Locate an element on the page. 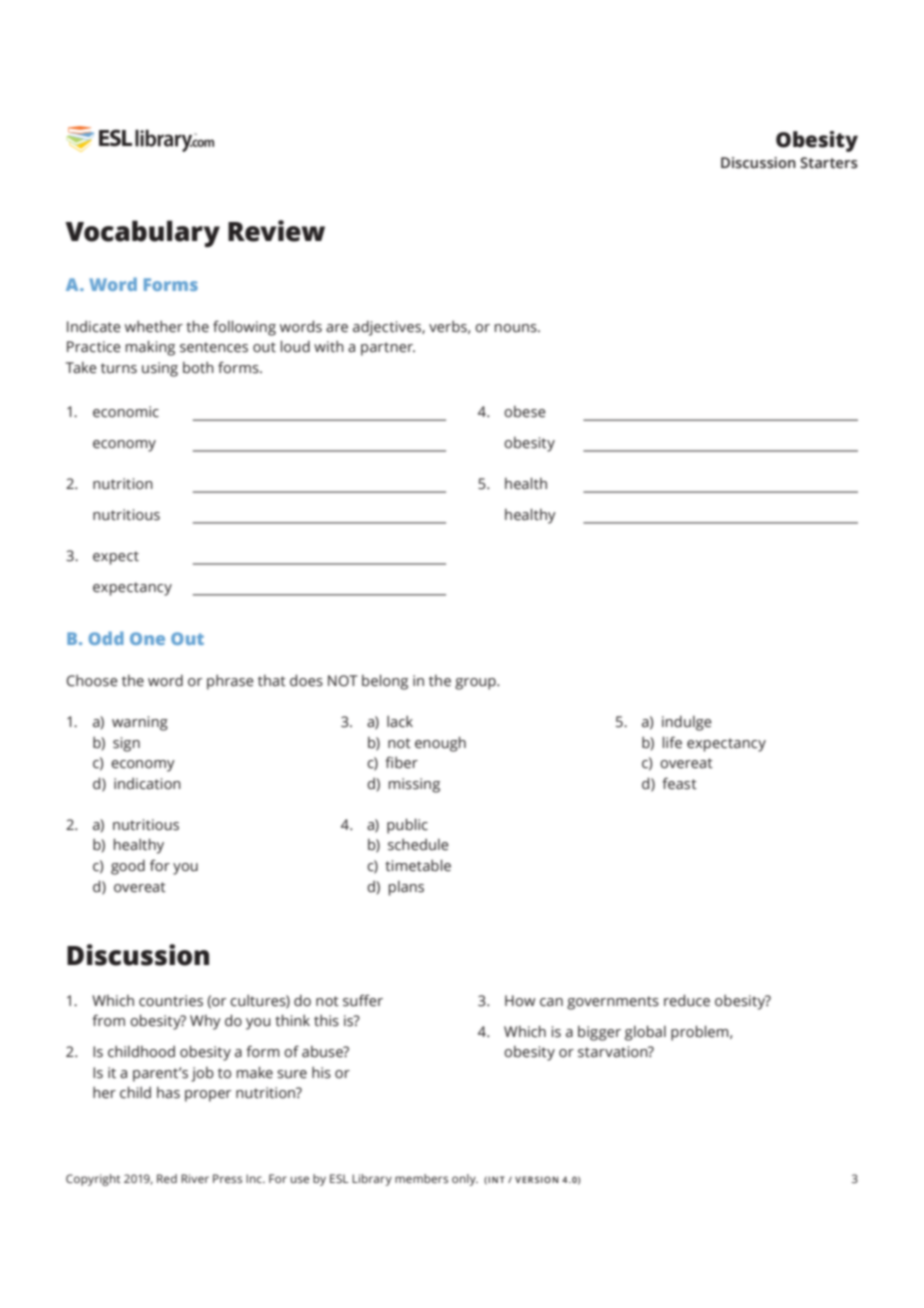 This image has width=924, height=1308. Review is located at coordinates (276, 231).
